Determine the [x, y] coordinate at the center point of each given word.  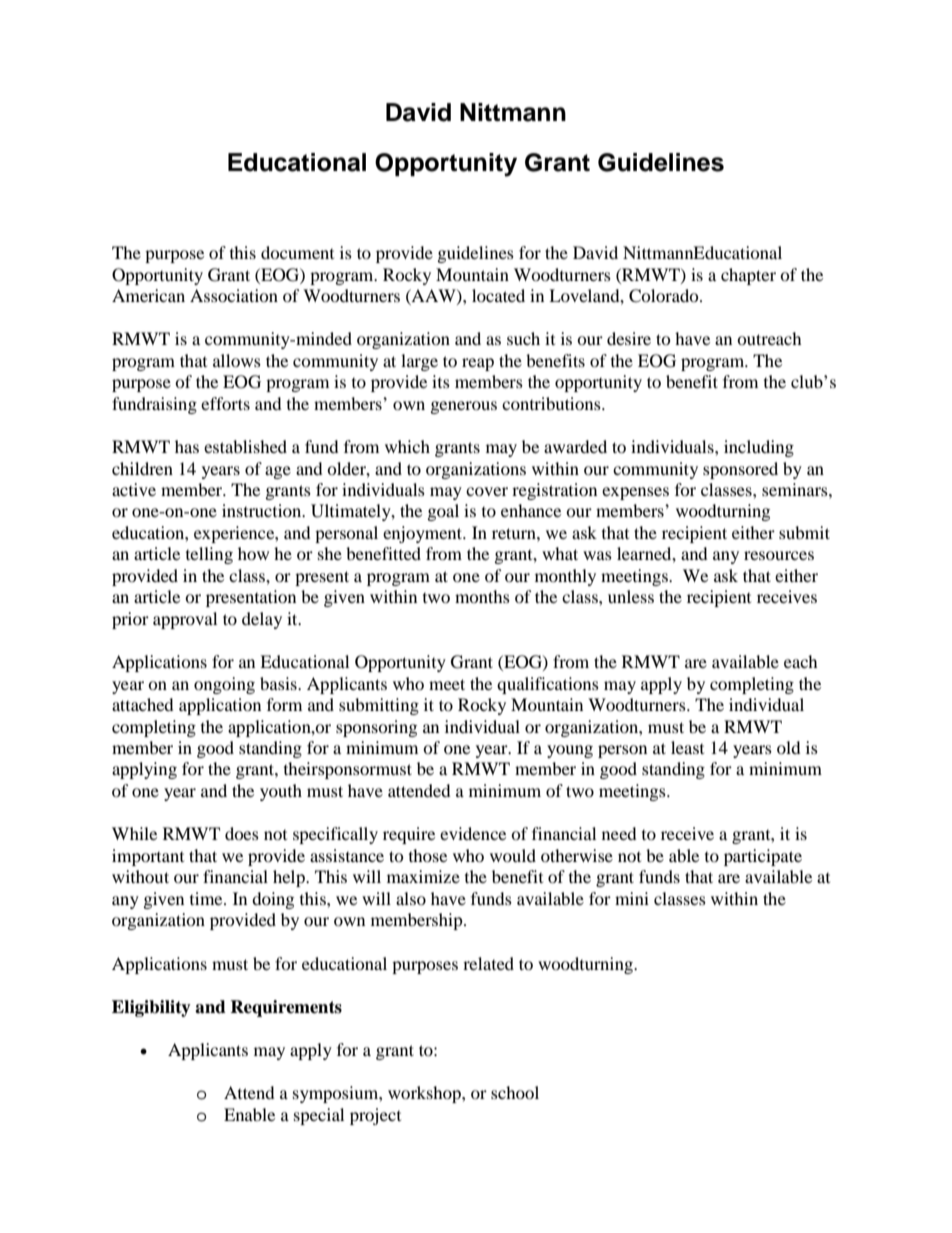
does [242, 833]
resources [779, 555]
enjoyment [424, 534]
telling [209, 555]
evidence [473, 833]
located [498, 295]
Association [234, 295]
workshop [425, 1094]
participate [763, 857]
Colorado [665, 296]
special [319, 1116]
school [515, 1092]
